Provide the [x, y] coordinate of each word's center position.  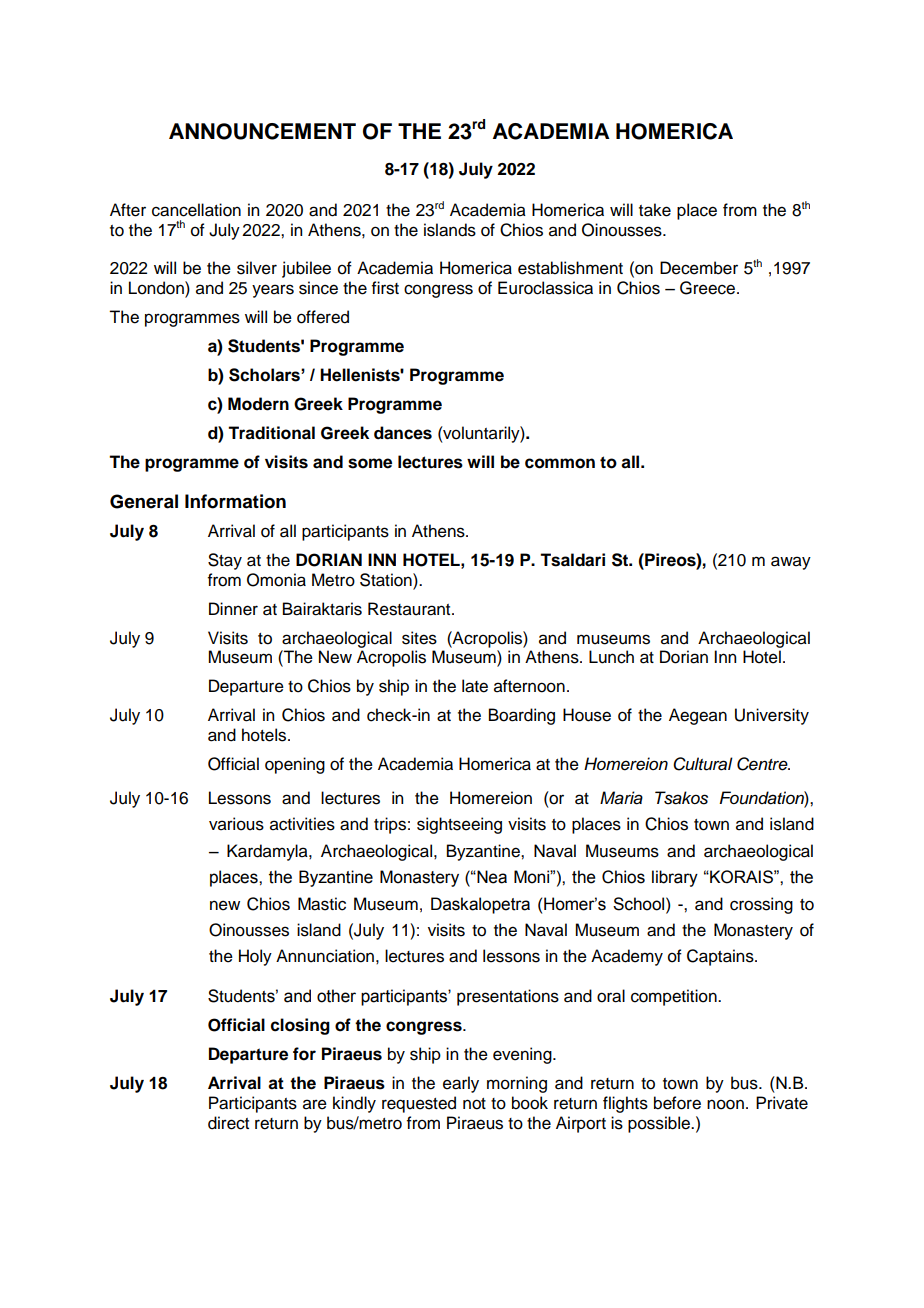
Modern [258, 404]
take [655, 210]
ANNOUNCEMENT [262, 131]
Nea [491, 877]
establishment [570, 268]
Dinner [233, 609]
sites [419, 638]
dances [403, 433]
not [474, 1104]
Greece [707, 288]
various [236, 824]
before [677, 1103]
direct [228, 1123]
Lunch [611, 657]
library [675, 878]
